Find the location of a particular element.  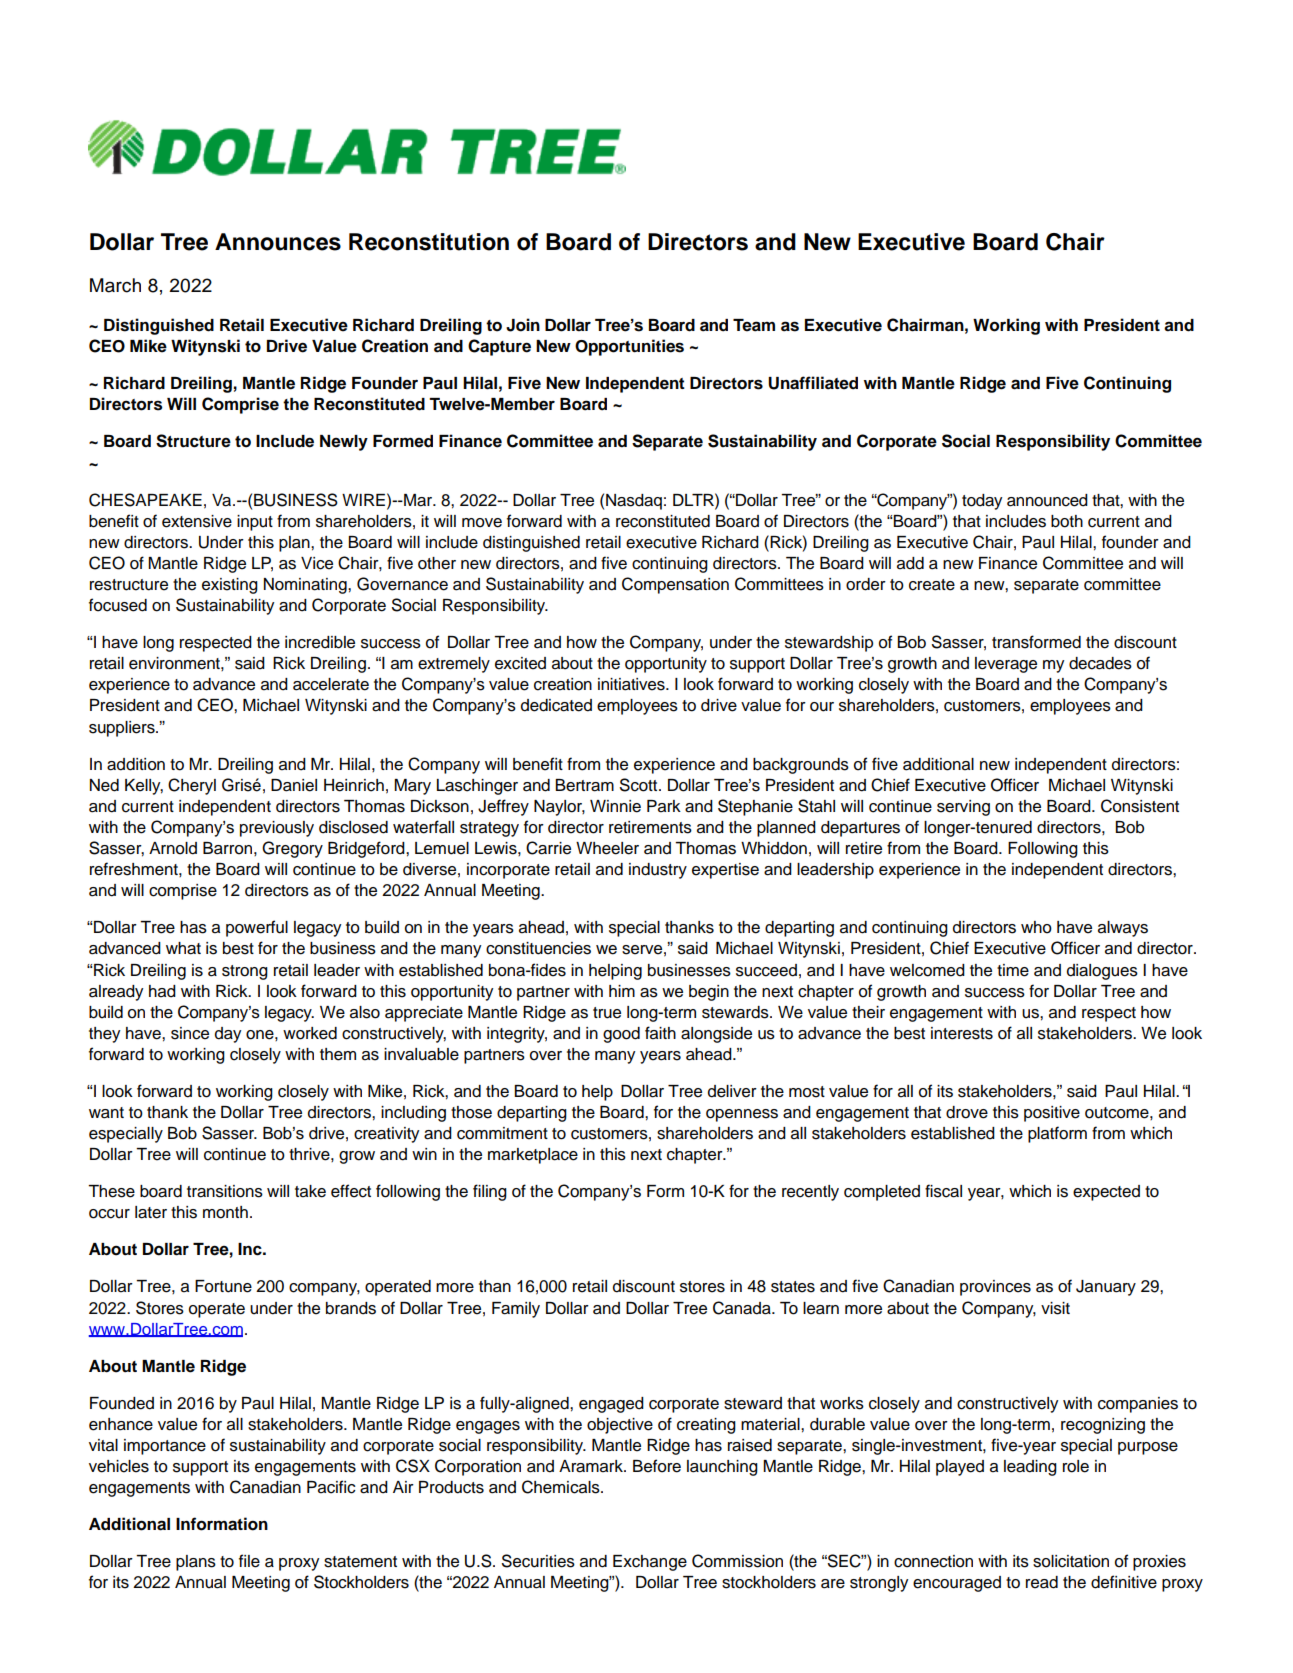

openness is located at coordinates (742, 1115).
